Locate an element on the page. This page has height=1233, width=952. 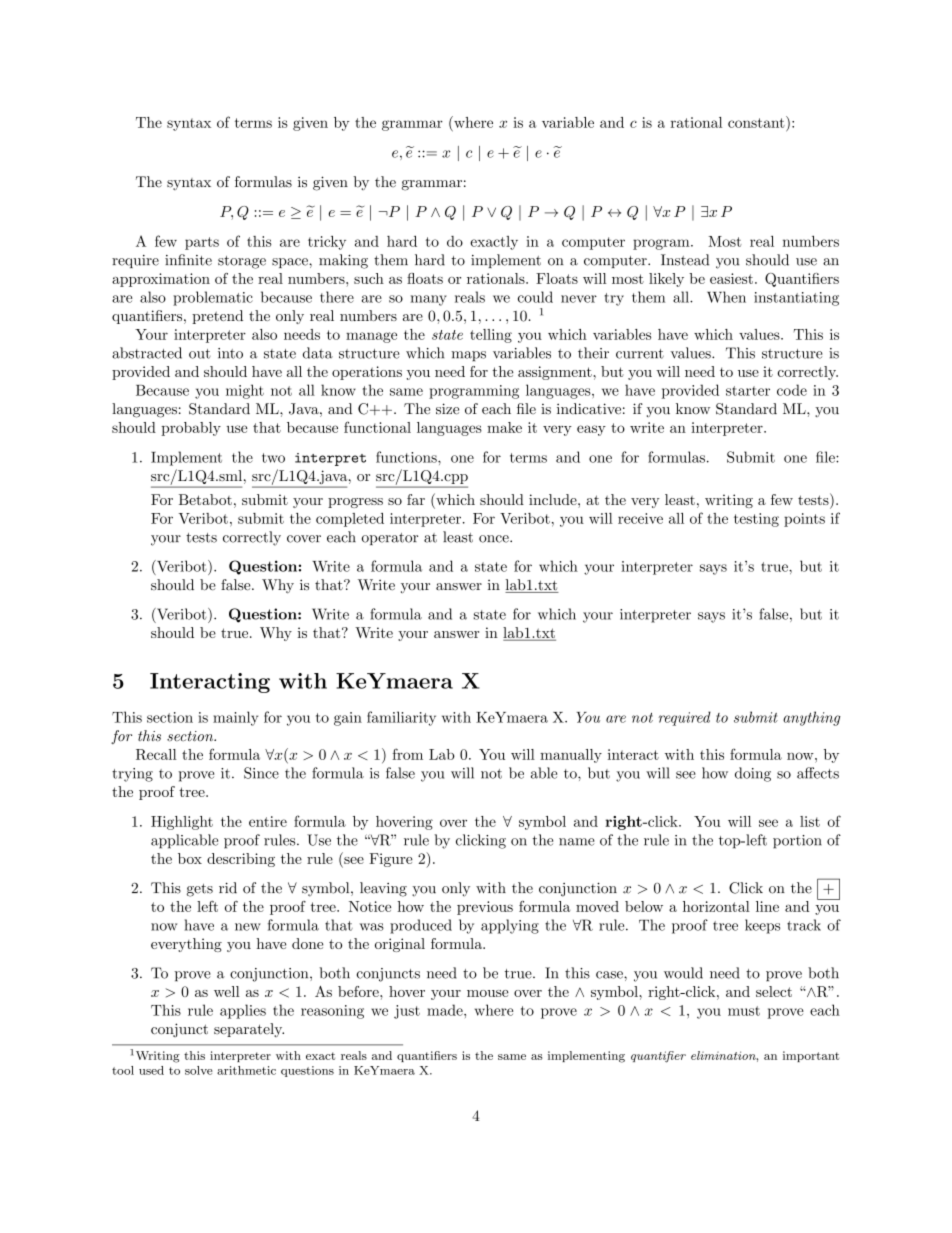
make is located at coordinates (504, 427).
